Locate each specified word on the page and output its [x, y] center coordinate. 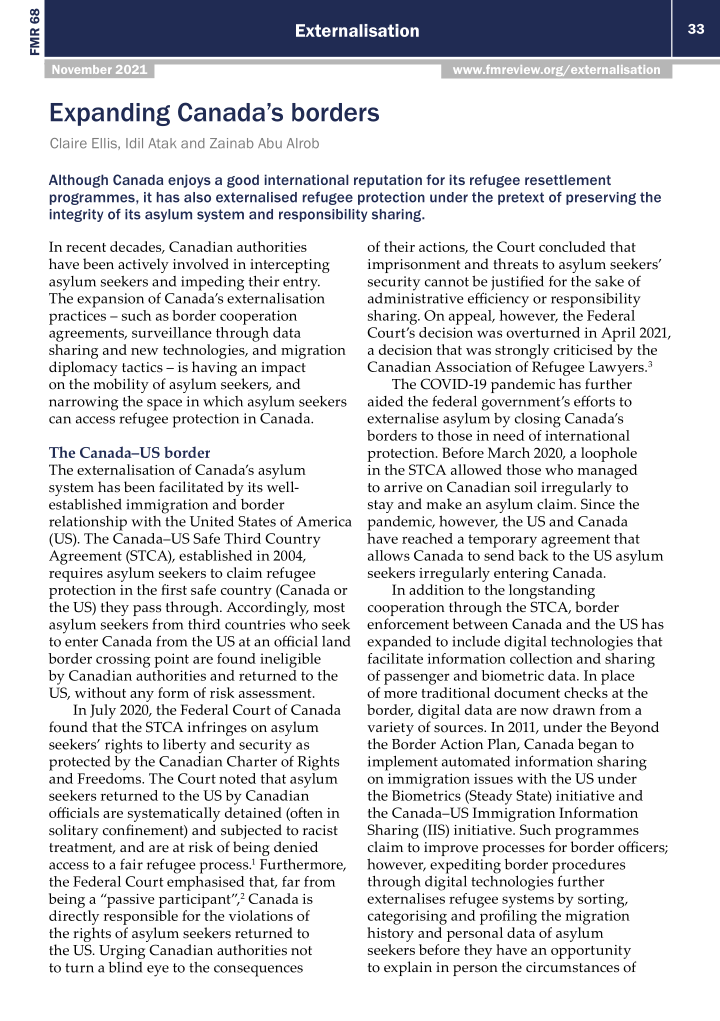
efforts [594, 401]
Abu [270, 143]
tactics [142, 367]
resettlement [568, 179]
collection [541, 657]
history [390, 934]
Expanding [110, 114]
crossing [123, 660]
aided [385, 401]
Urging [122, 952]
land [336, 641]
